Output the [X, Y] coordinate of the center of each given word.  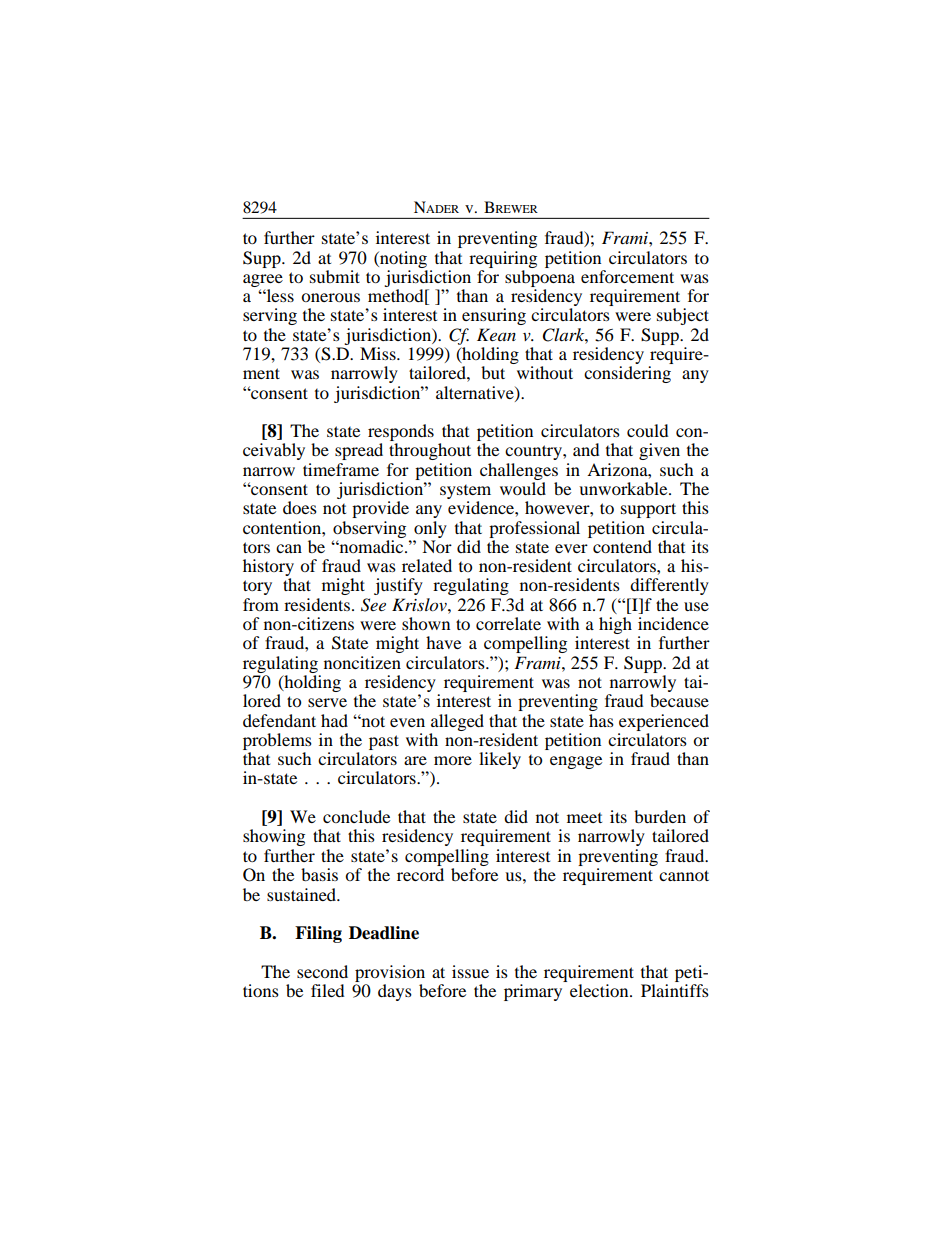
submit [335, 276]
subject [683, 316]
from [261, 604]
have [443, 642]
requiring [503, 259]
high [615, 625]
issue [470, 971]
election [600, 990]
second [322, 971]
